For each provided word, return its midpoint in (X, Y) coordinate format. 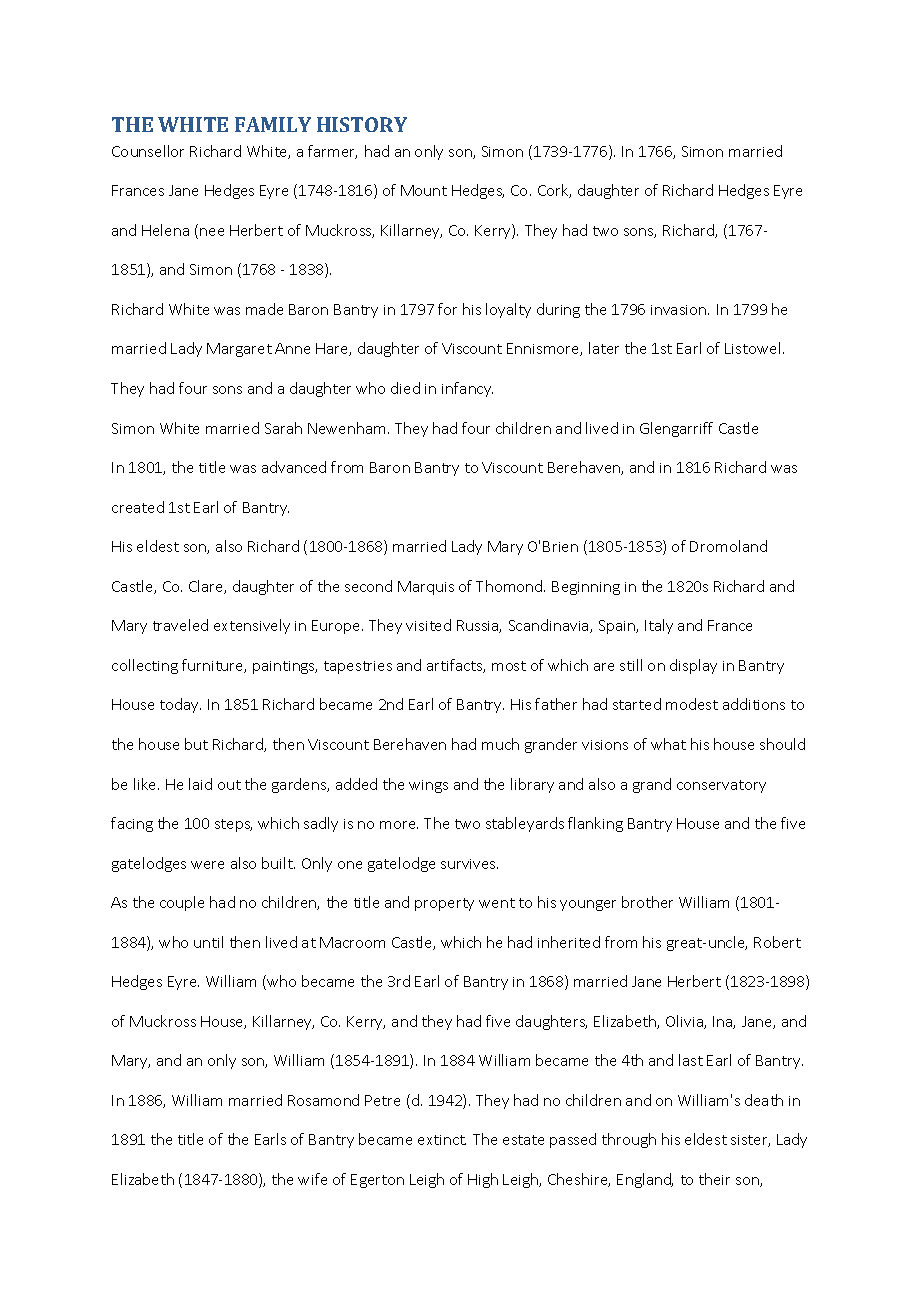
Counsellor (148, 151)
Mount (424, 190)
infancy (467, 389)
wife (312, 1179)
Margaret (239, 350)
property (444, 904)
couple (182, 903)
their (714, 1179)
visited (428, 625)
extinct (442, 1140)
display (693, 666)
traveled (180, 625)
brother (647, 902)
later (604, 348)
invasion (680, 310)
